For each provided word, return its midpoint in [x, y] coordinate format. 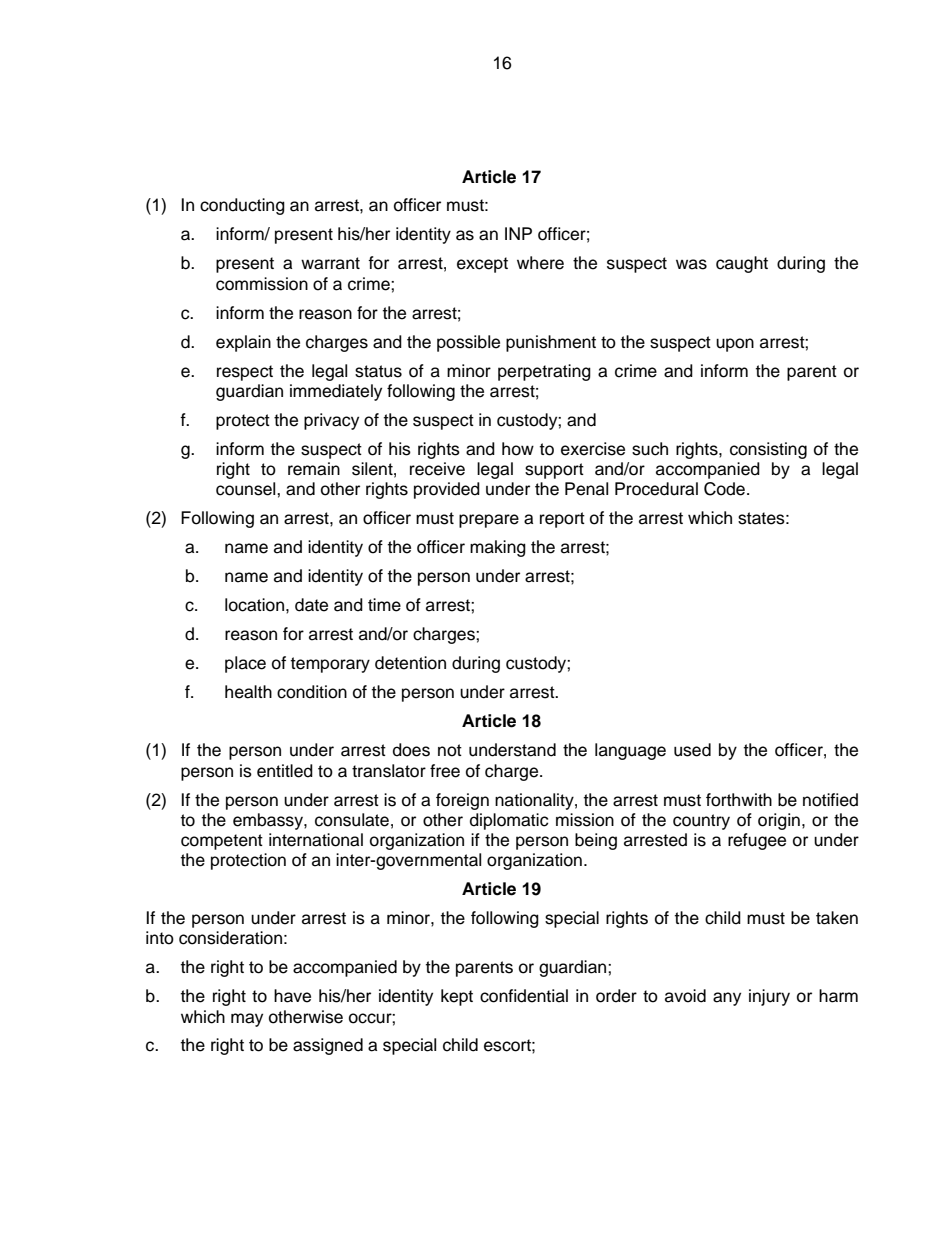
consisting [768, 450]
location [254, 605]
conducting [242, 206]
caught [742, 264]
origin [779, 821]
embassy [269, 821]
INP [518, 233]
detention [410, 663]
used [692, 750]
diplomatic [509, 821]
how [518, 449]
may [247, 1020]
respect [245, 373]
